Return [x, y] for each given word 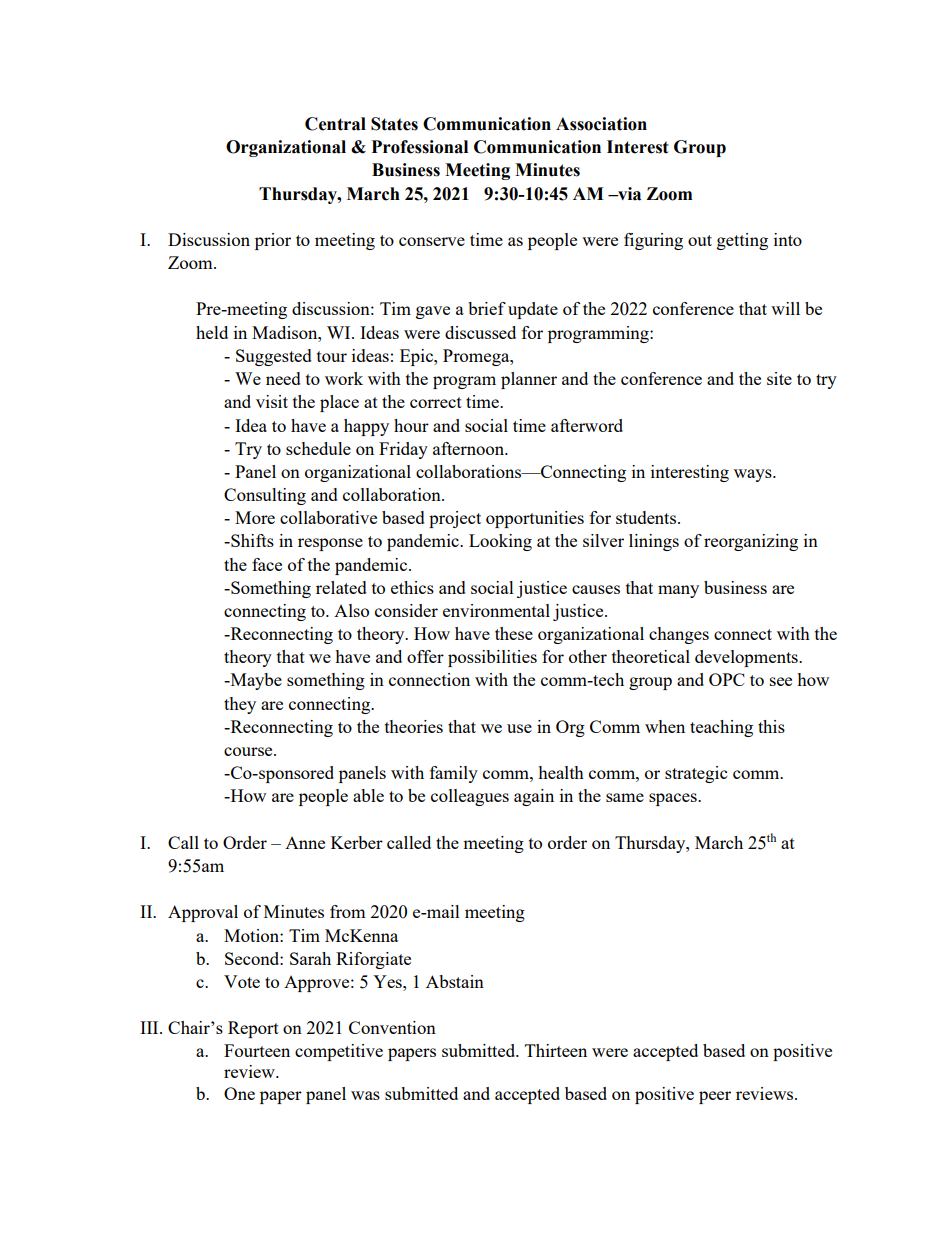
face [267, 564]
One [239, 1093]
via [628, 194]
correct [436, 402]
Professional [420, 147]
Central [335, 124]
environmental [496, 610]
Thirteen [556, 1050]
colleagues [470, 797]
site [779, 378]
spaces [674, 799]
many [678, 591]
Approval [203, 913]
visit [272, 401]
